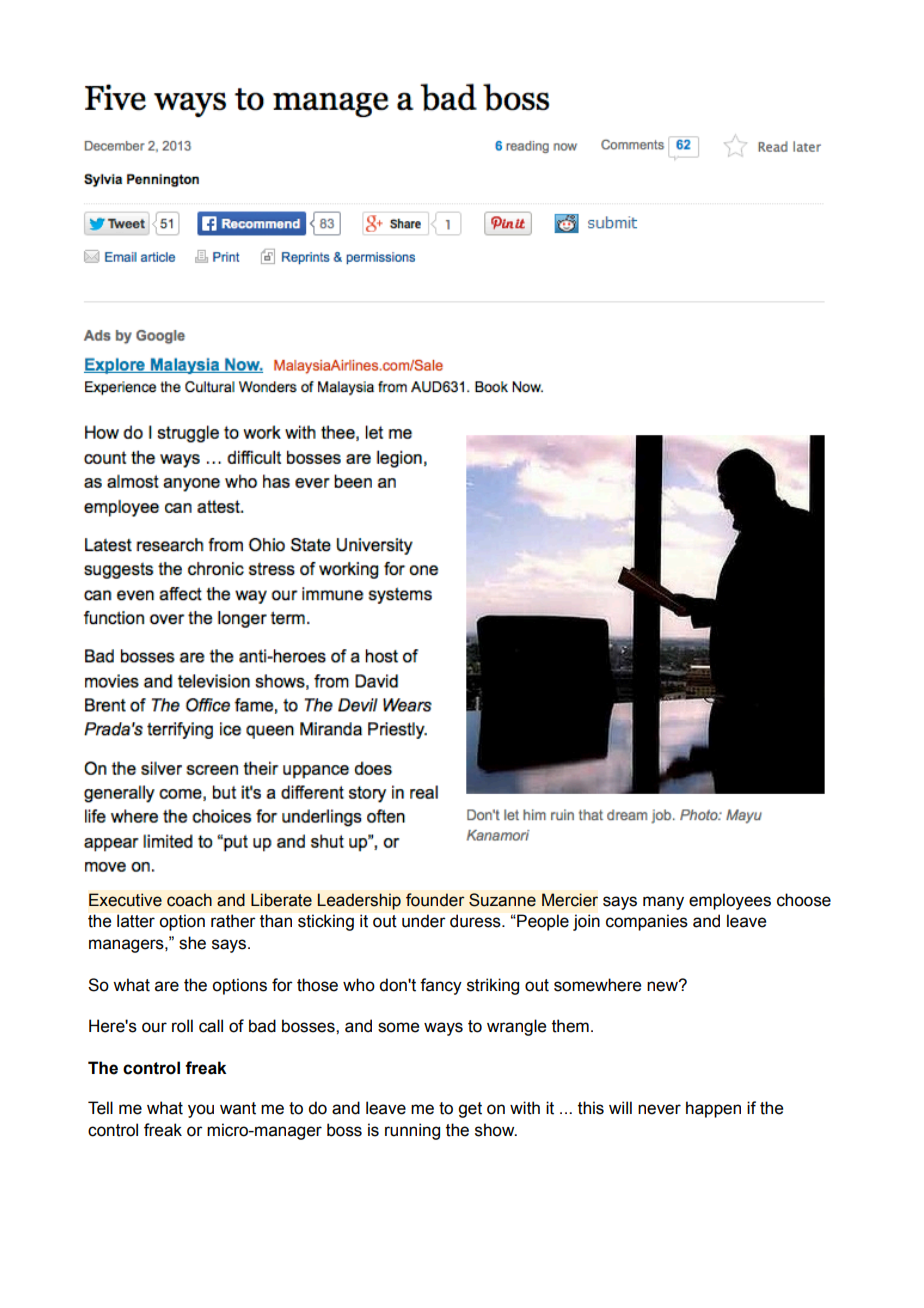 The height and width of the document is (1308, 924). What do you see at coordinates (182, 1026) in the document?
I see `roll` at bounding box center [182, 1026].
